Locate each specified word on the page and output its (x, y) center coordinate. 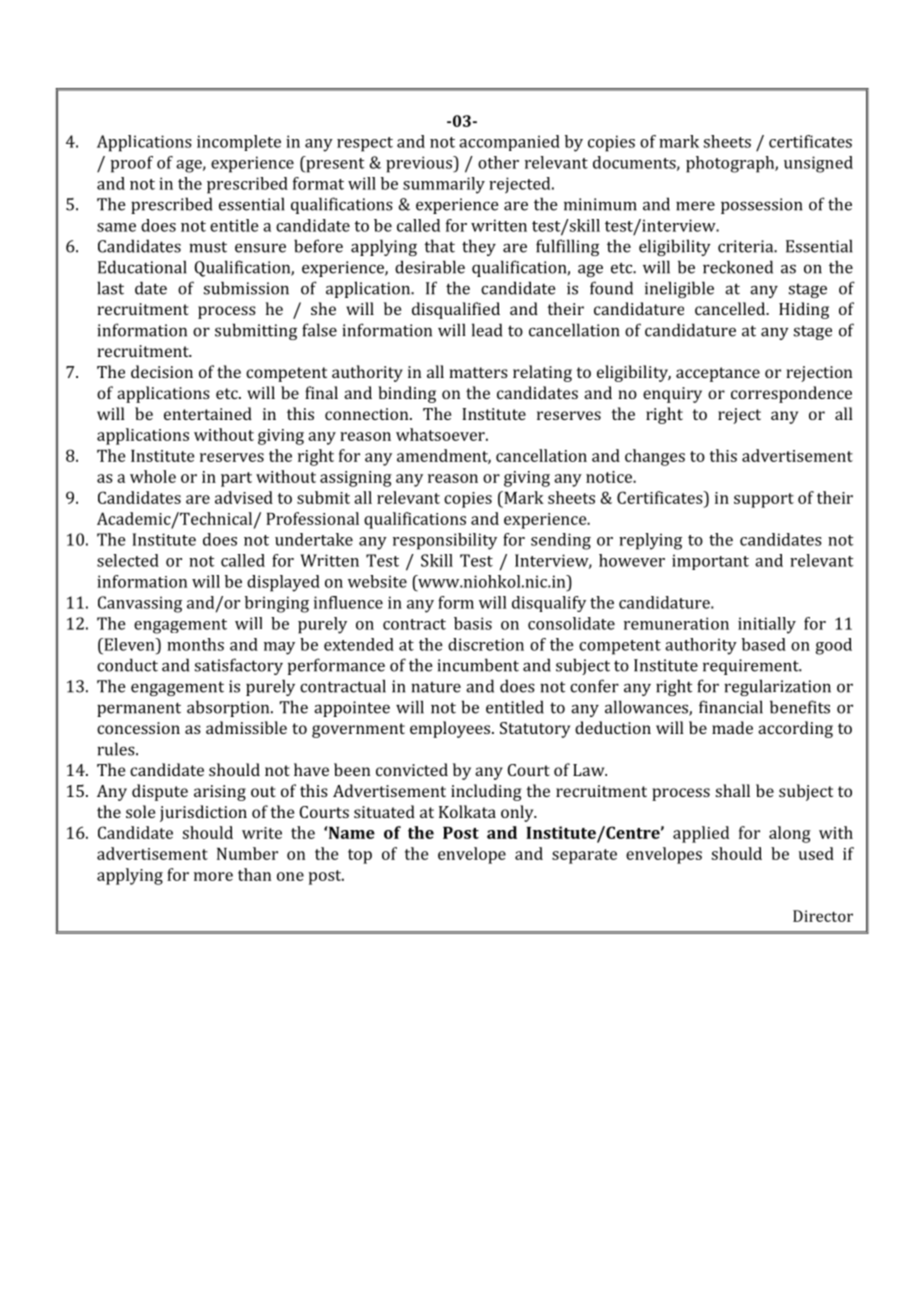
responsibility (445, 541)
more (213, 876)
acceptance (718, 374)
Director (823, 916)
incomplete (239, 143)
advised (244, 497)
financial (731, 707)
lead (487, 330)
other (498, 162)
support (764, 500)
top (360, 856)
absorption (229, 708)
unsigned (818, 164)
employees (451, 729)
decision (162, 371)
